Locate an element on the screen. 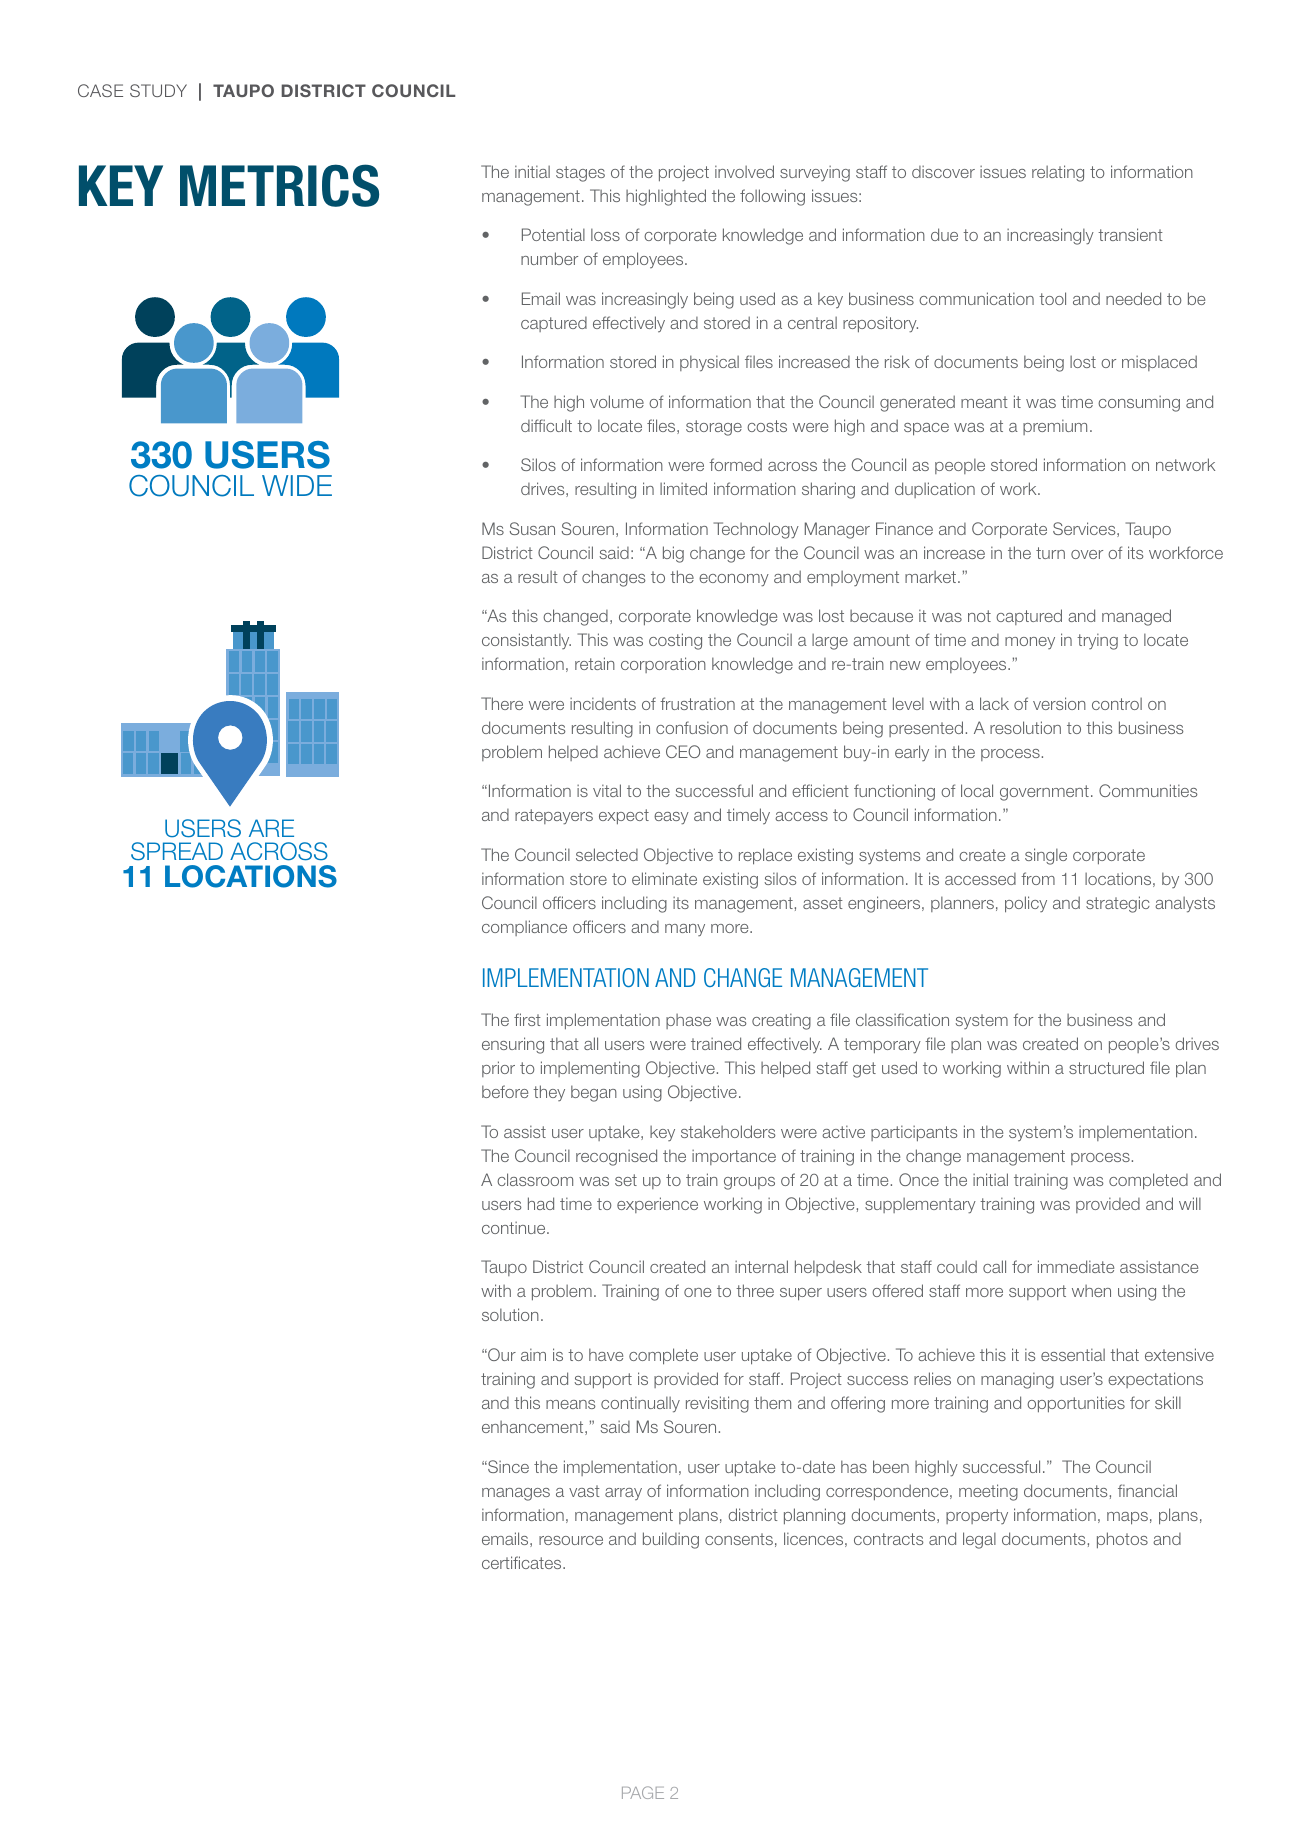 Image resolution: width=1300 pixels, height=1838 pixels. many is located at coordinates (685, 930).
